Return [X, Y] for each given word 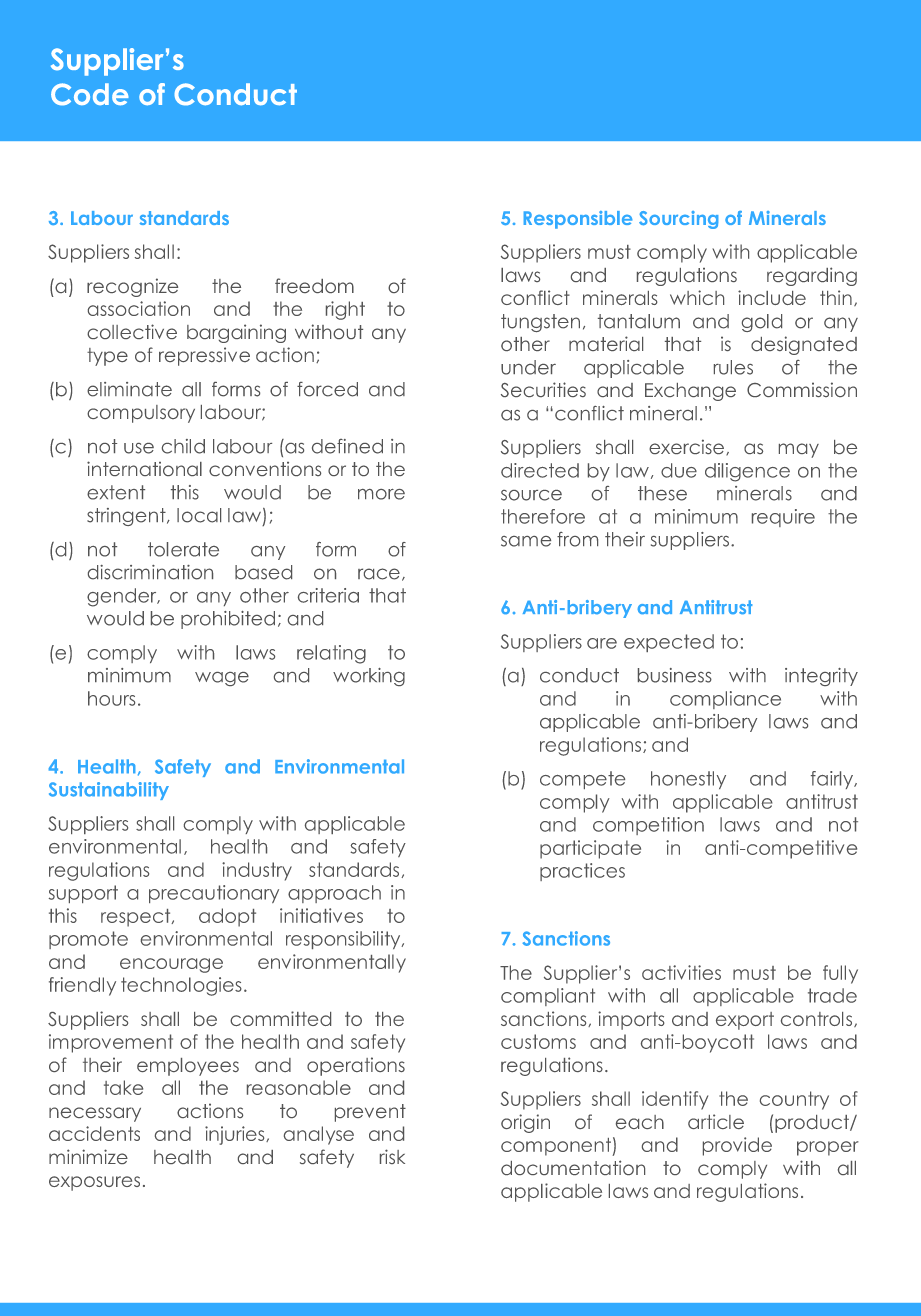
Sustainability [109, 791]
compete [582, 780]
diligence [747, 472]
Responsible [578, 220]
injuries [236, 1135]
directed [540, 470]
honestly [688, 780]
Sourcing [678, 220]
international [144, 468]
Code [90, 94]
